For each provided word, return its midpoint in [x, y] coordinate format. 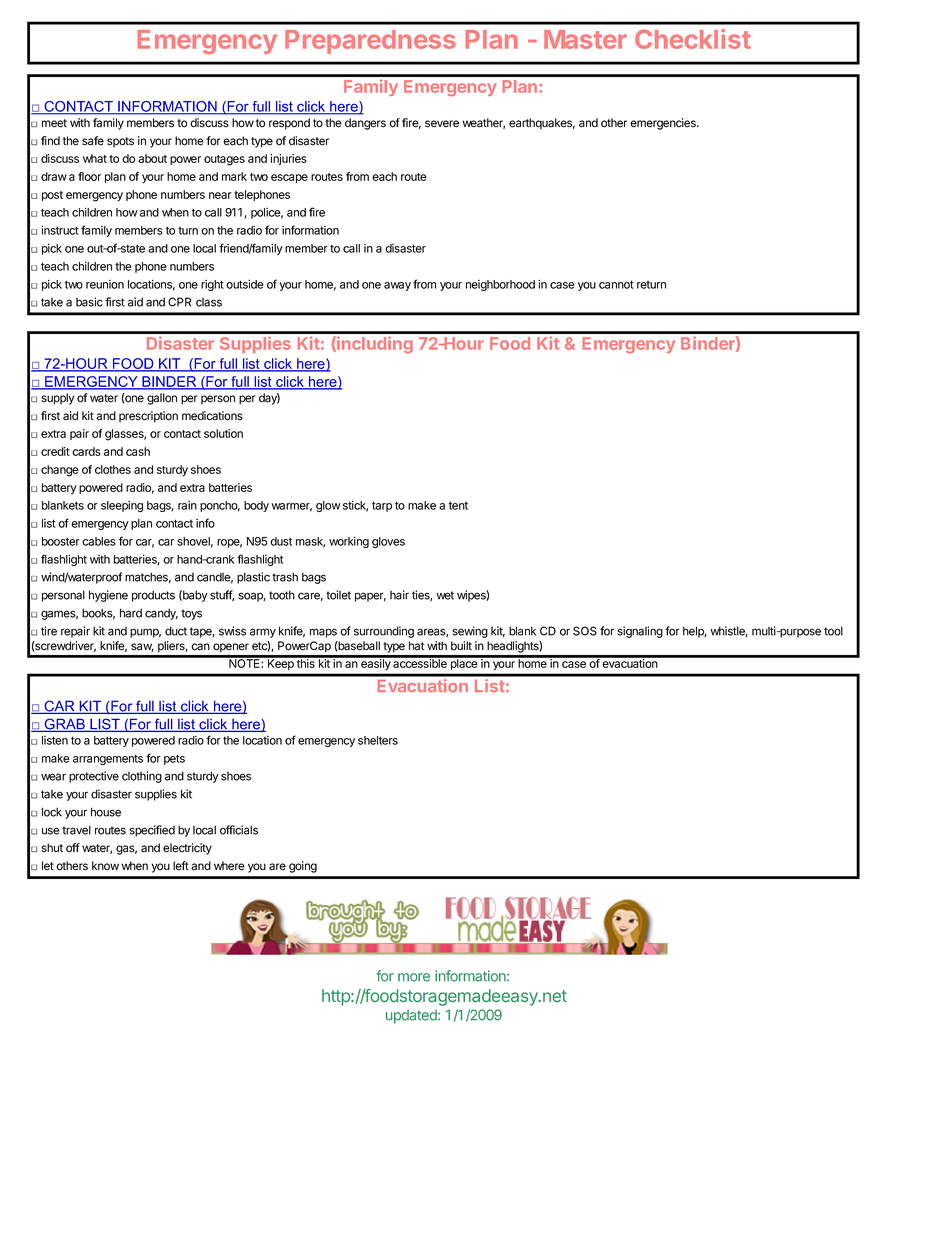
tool [833, 631]
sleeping [122, 506]
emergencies [664, 124]
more [414, 977]
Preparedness [370, 42]
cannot [616, 284]
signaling [640, 632]
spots [120, 142]
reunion [105, 284]
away [397, 286]
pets [174, 759]
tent [458, 505]
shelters [378, 740]
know [105, 866]
